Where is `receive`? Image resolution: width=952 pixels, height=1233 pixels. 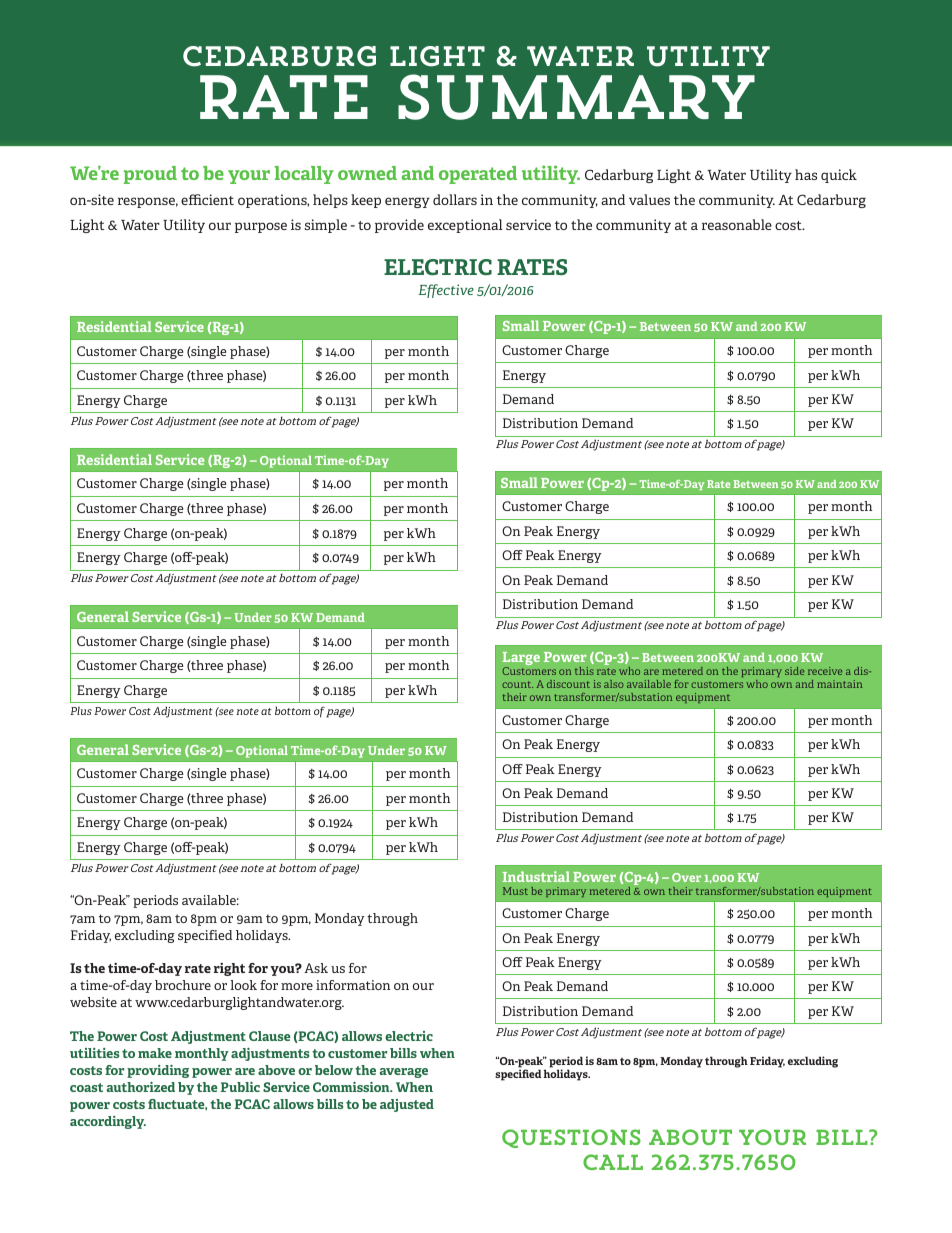
receive is located at coordinates (825, 671).
